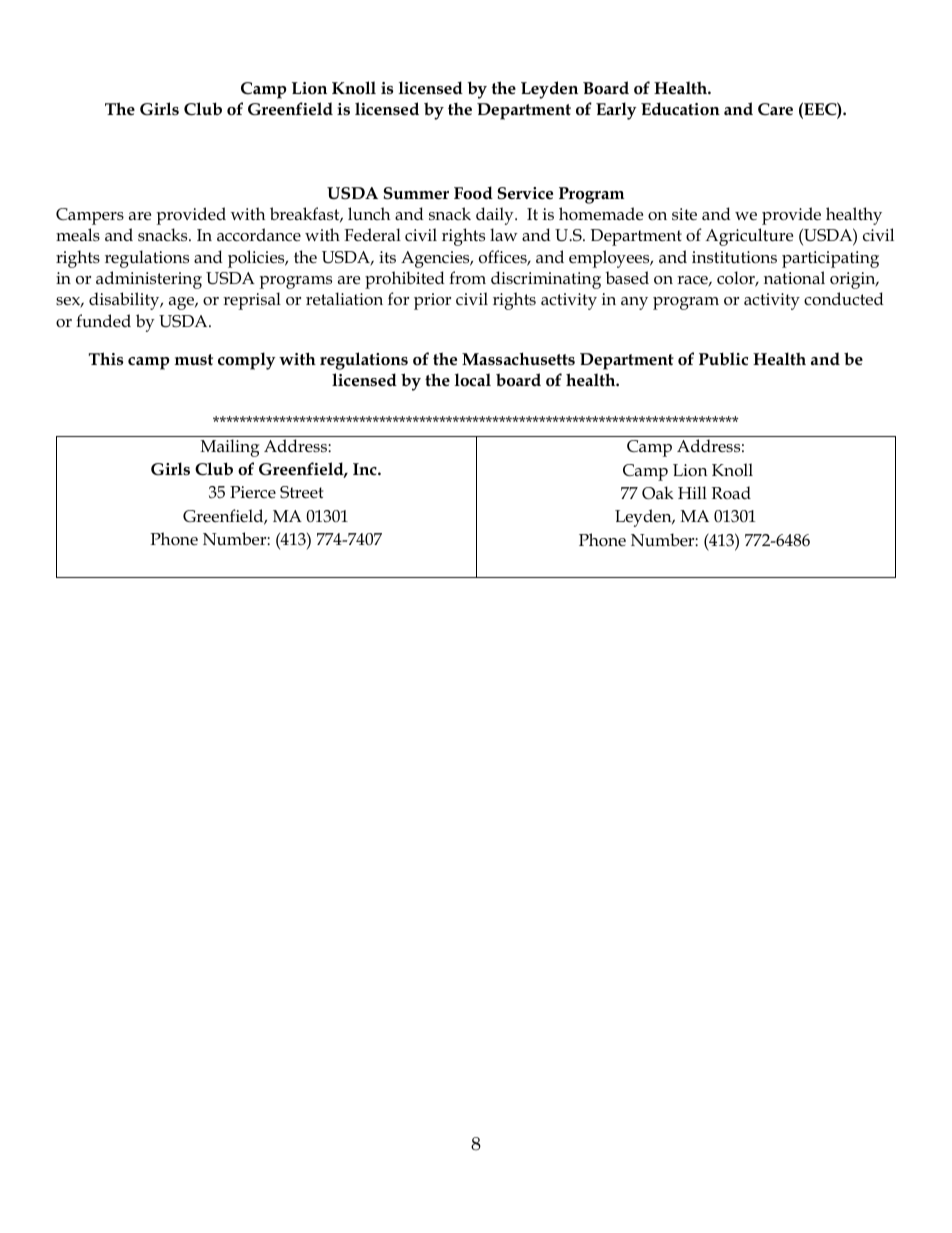 The height and width of the screenshot is (1233, 952). What do you see at coordinates (616, 111) in the screenshot?
I see `Early` at bounding box center [616, 111].
